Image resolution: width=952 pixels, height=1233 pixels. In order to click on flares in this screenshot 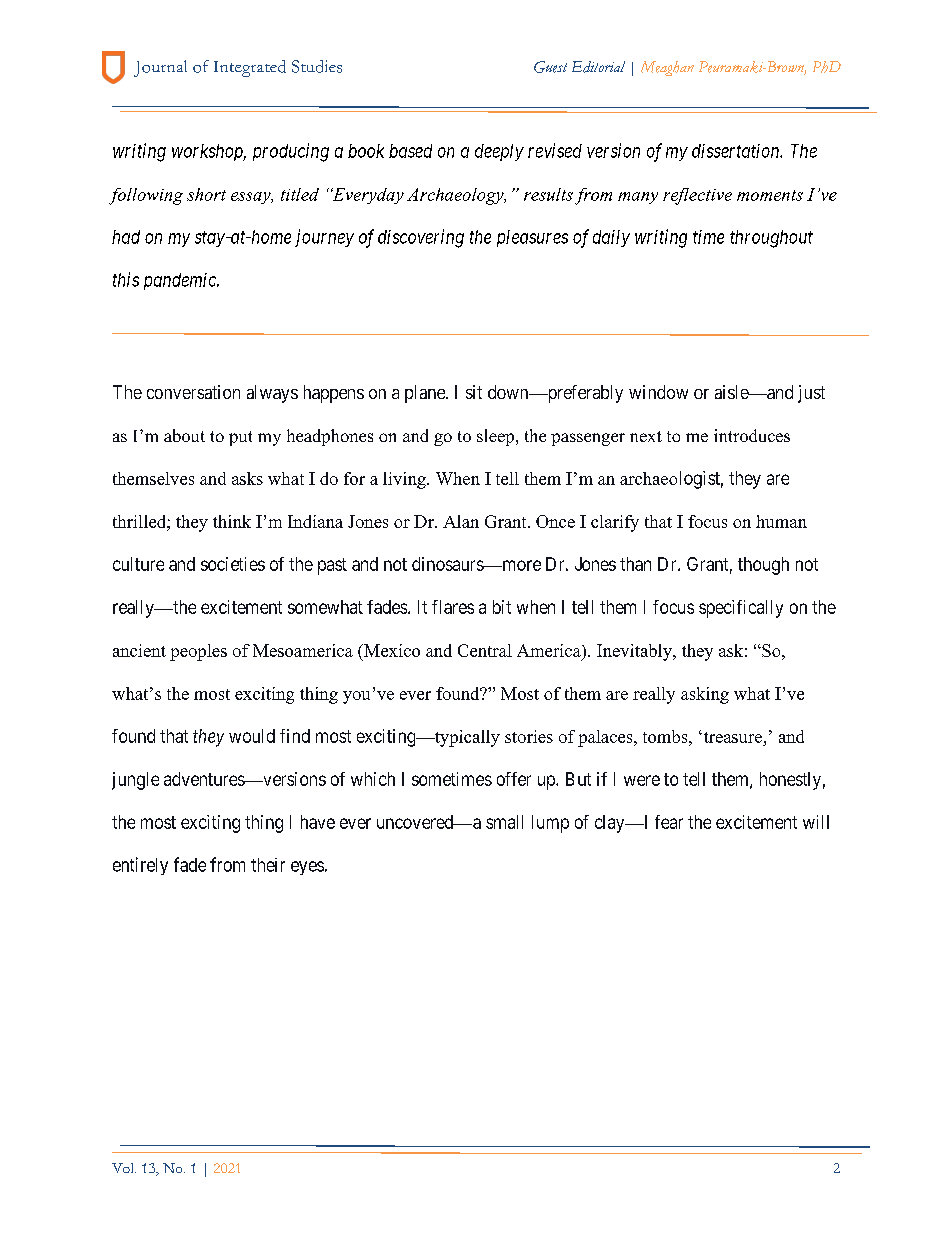, I will do `click(453, 607)`.
